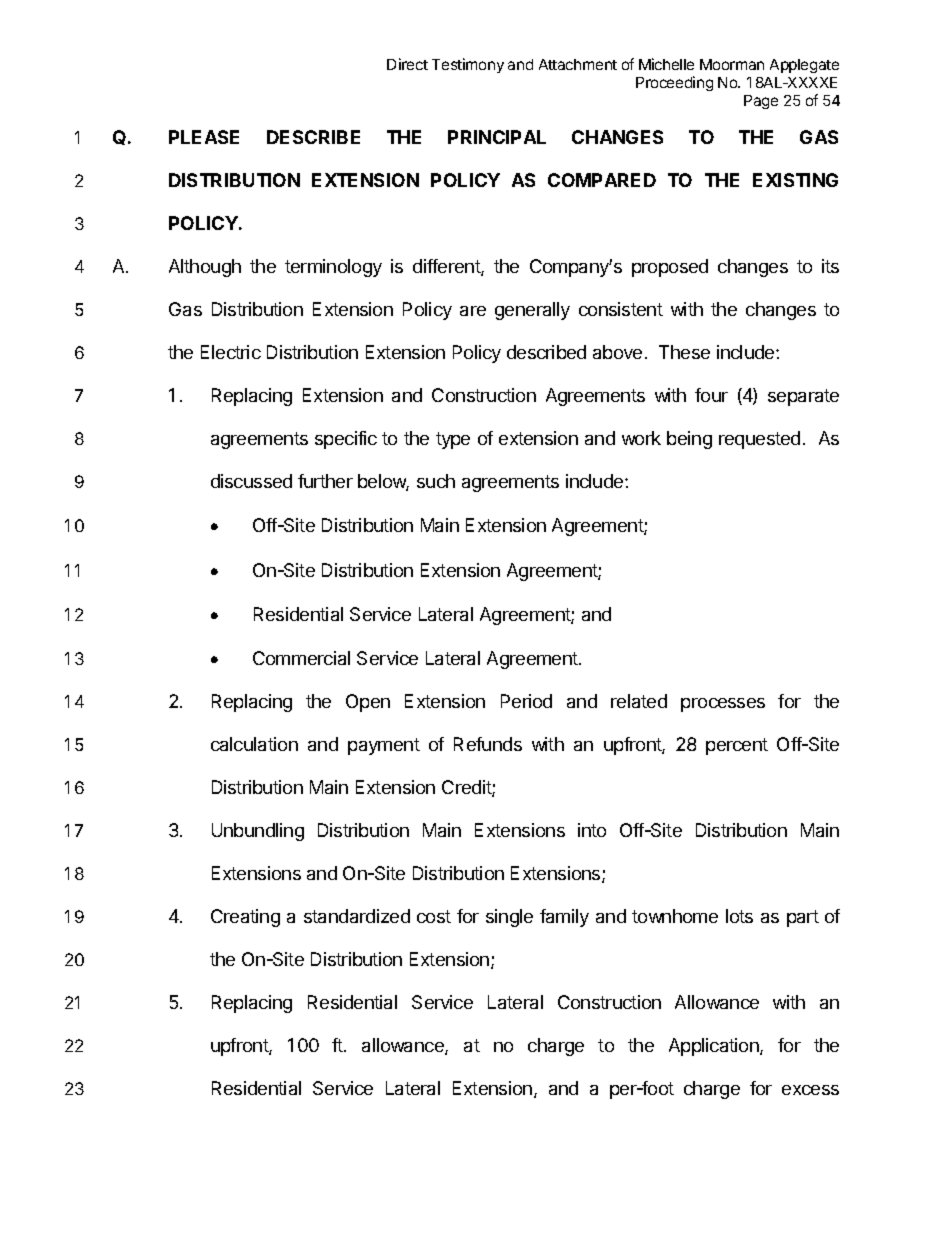 The image size is (952, 1233). I want to click on requested, so click(759, 440).
